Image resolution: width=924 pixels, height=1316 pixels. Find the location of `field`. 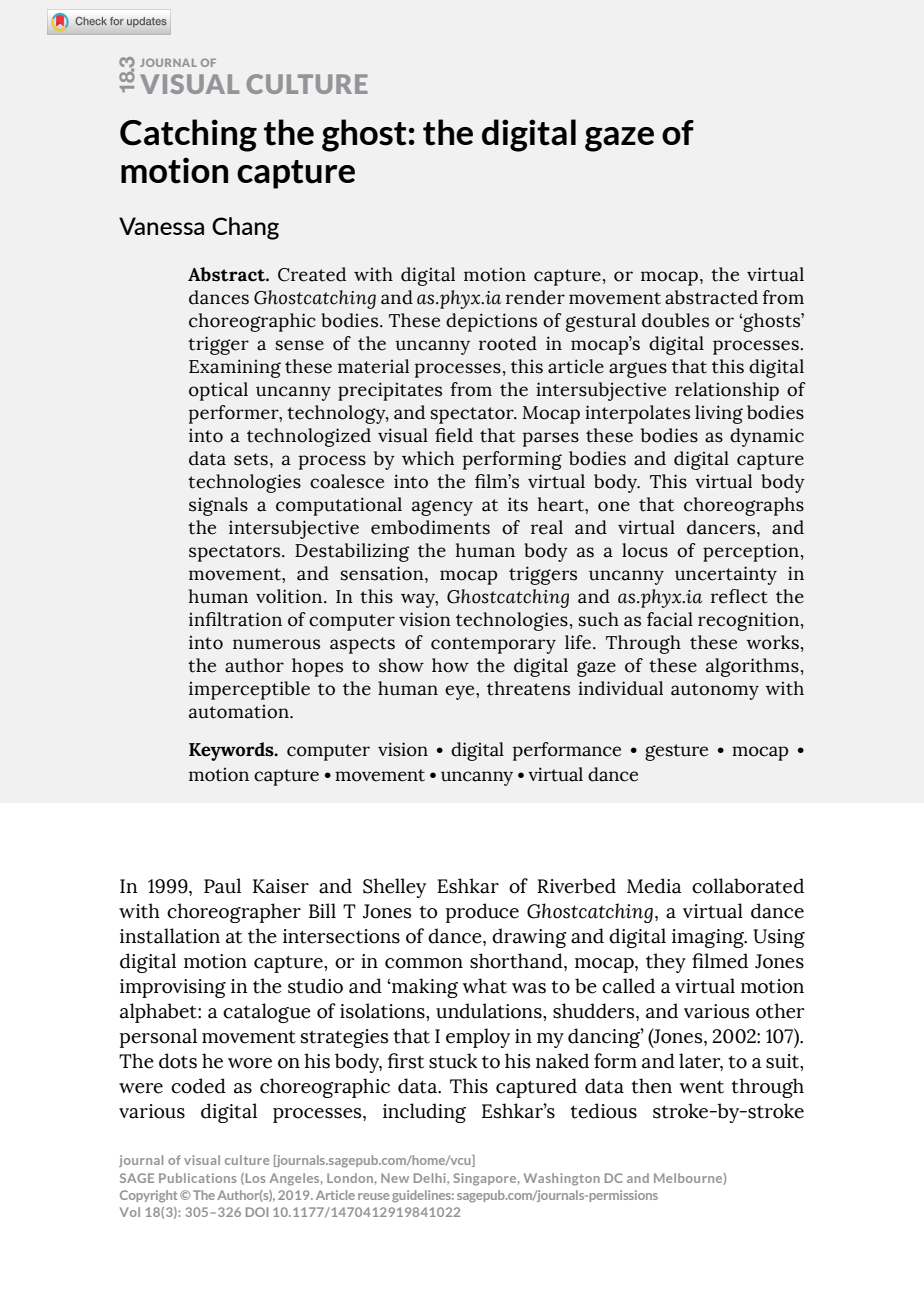

field is located at coordinates (454, 435).
